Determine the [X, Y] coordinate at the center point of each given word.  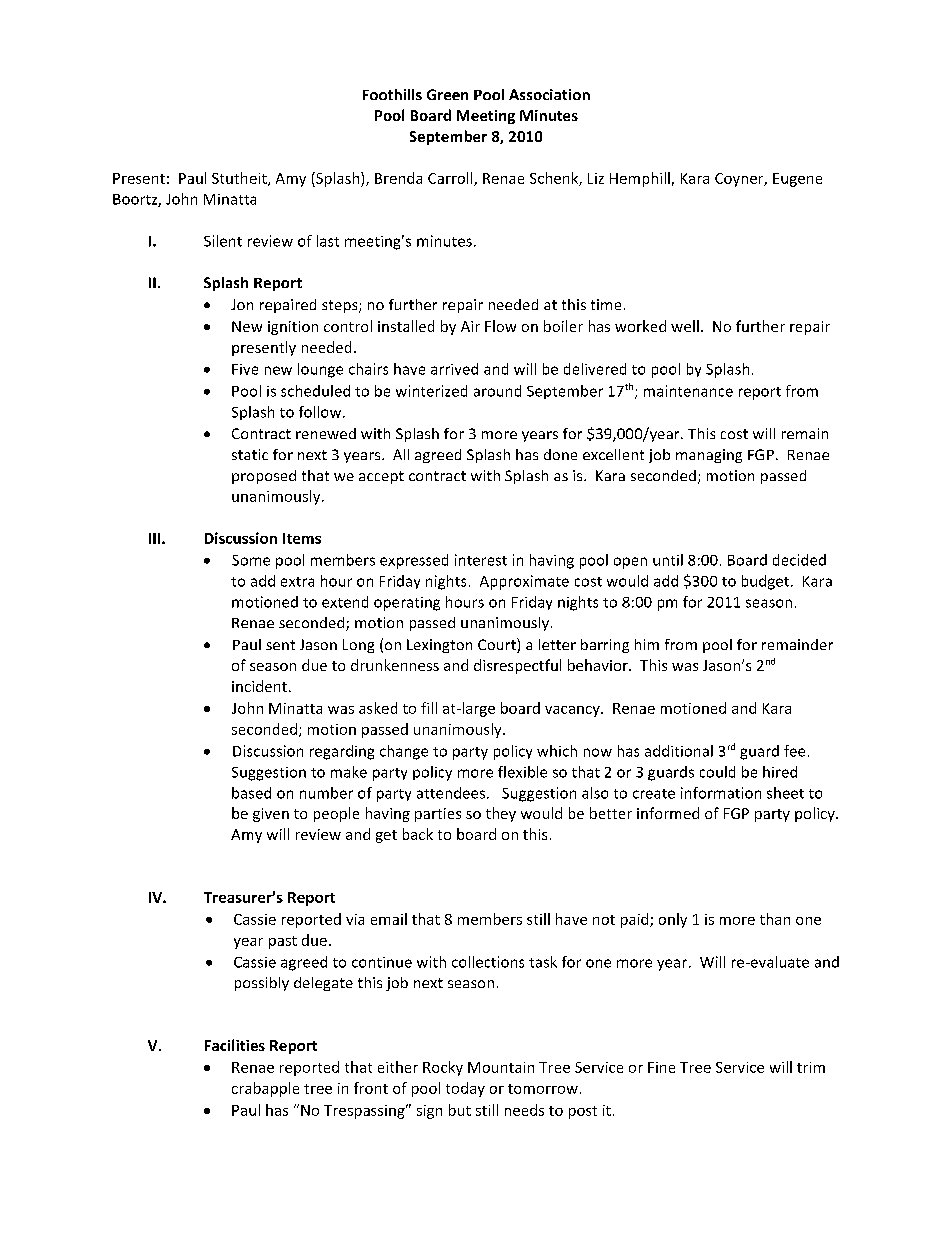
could [717, 772]
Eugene [797, 180]
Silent [223, 241]
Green [447, 94]
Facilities [235, 1045]
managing [709, 456]
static [250, 454]
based [251, 793]
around [497, 391]
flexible [522, 772]
